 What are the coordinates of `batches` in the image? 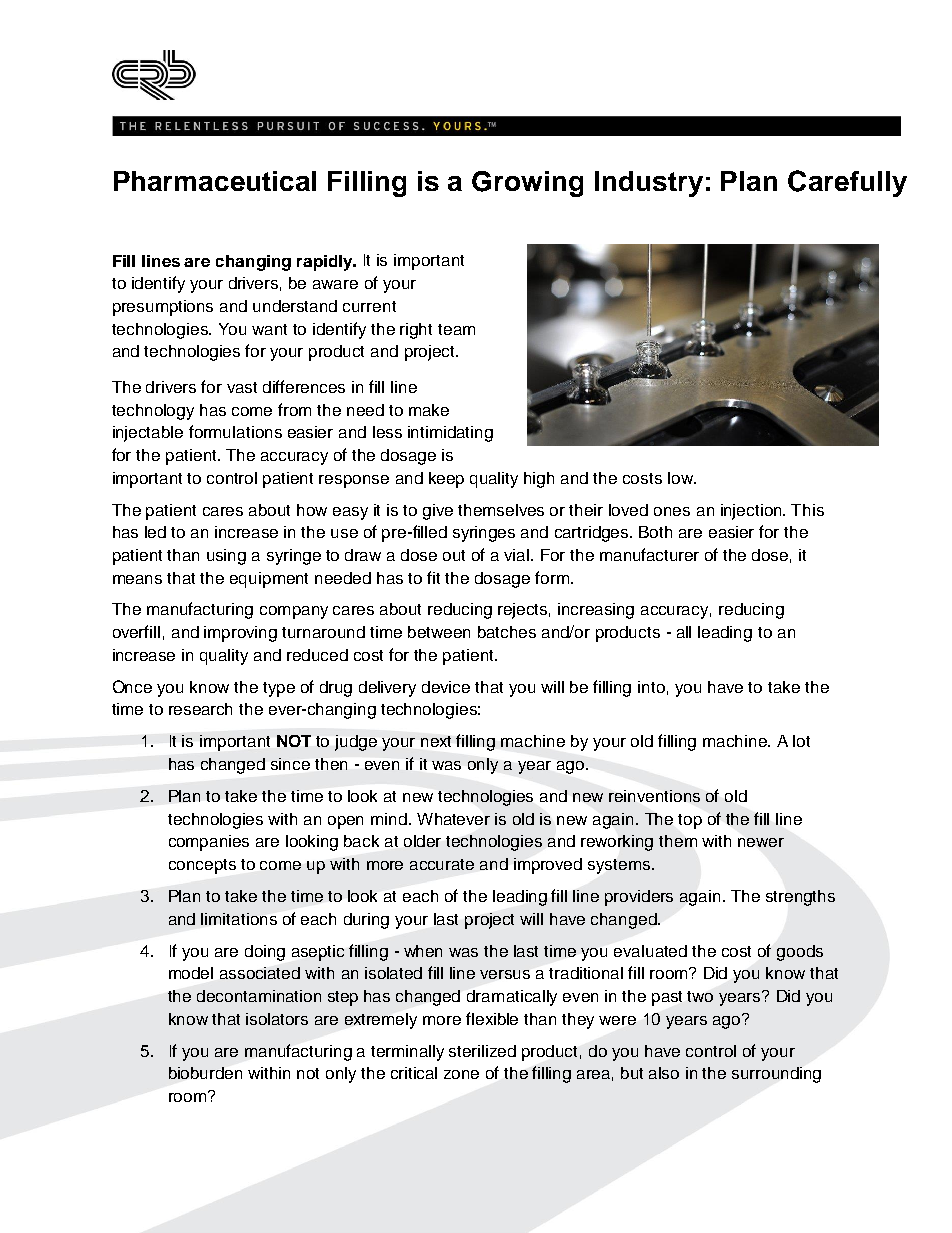 It's located at (507, 632).
